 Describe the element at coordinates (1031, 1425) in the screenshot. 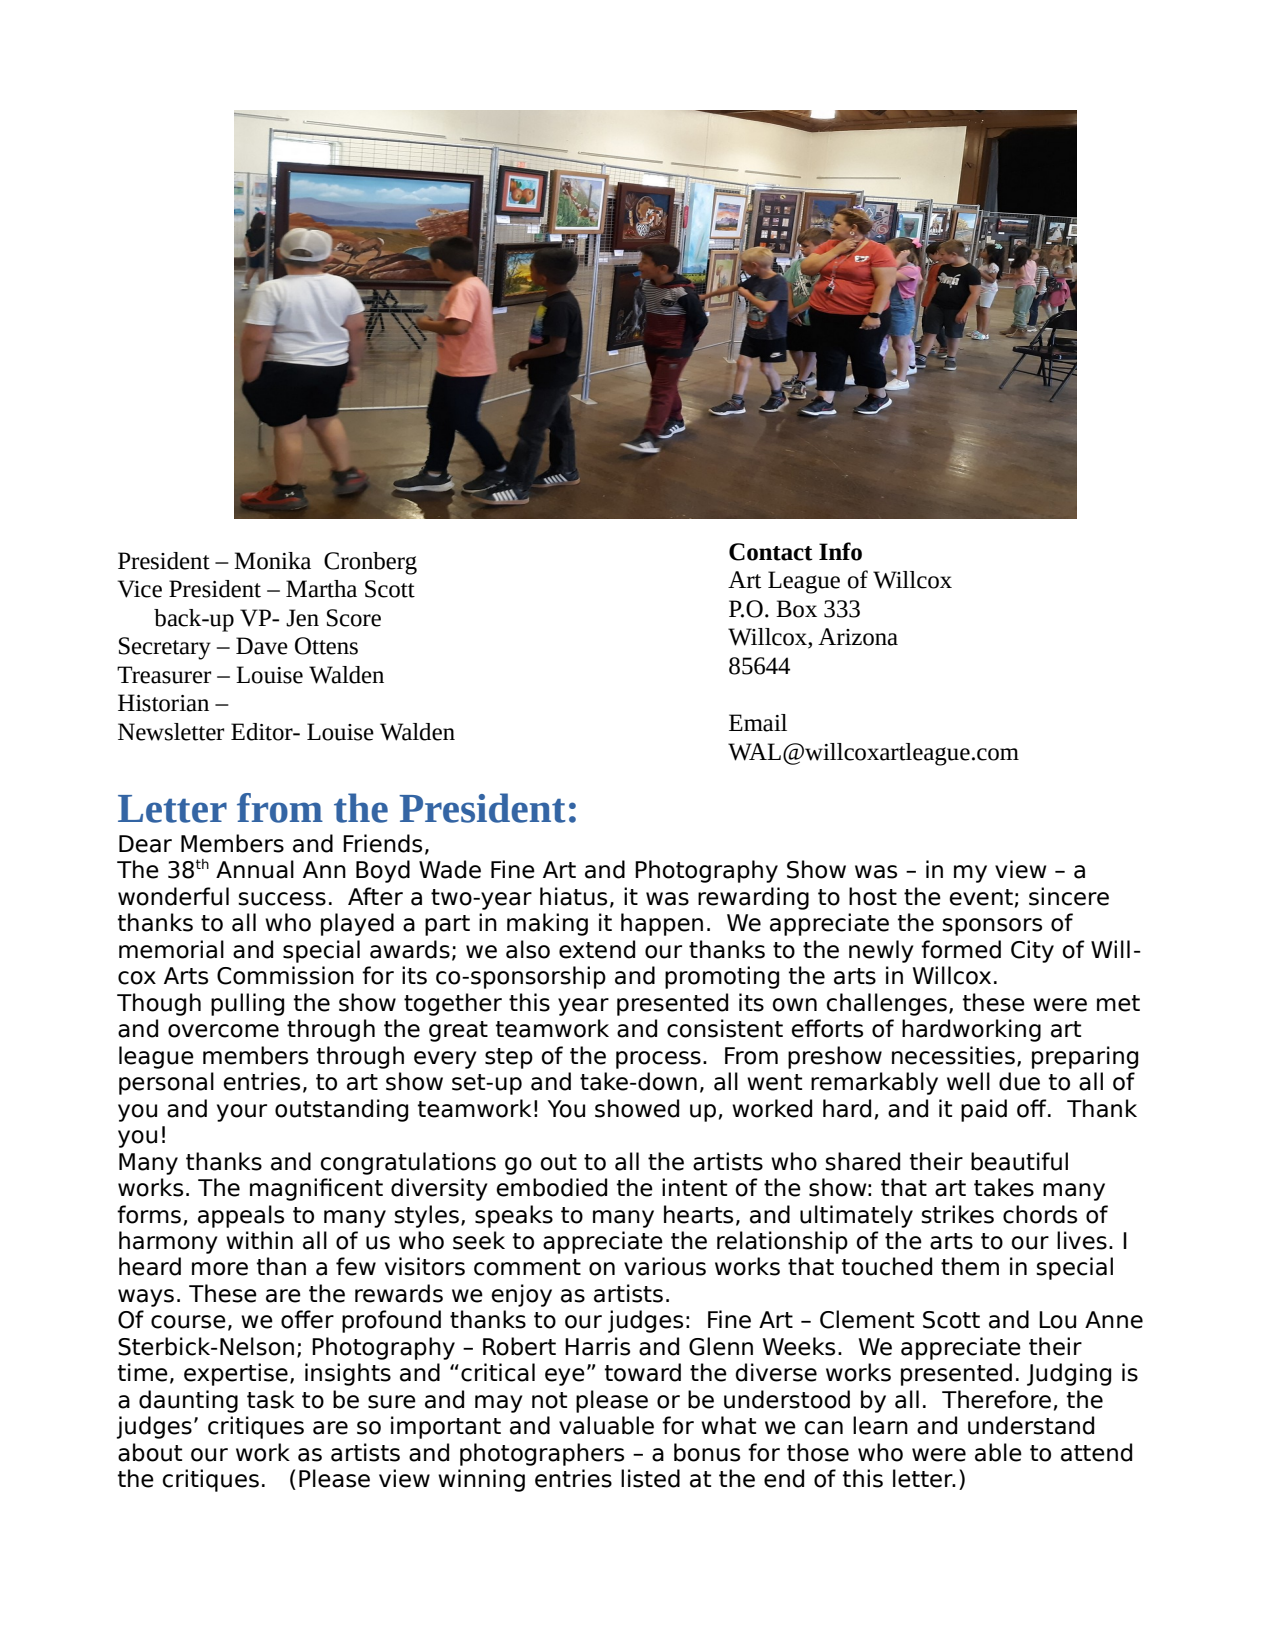

I see `understand` at that location.
